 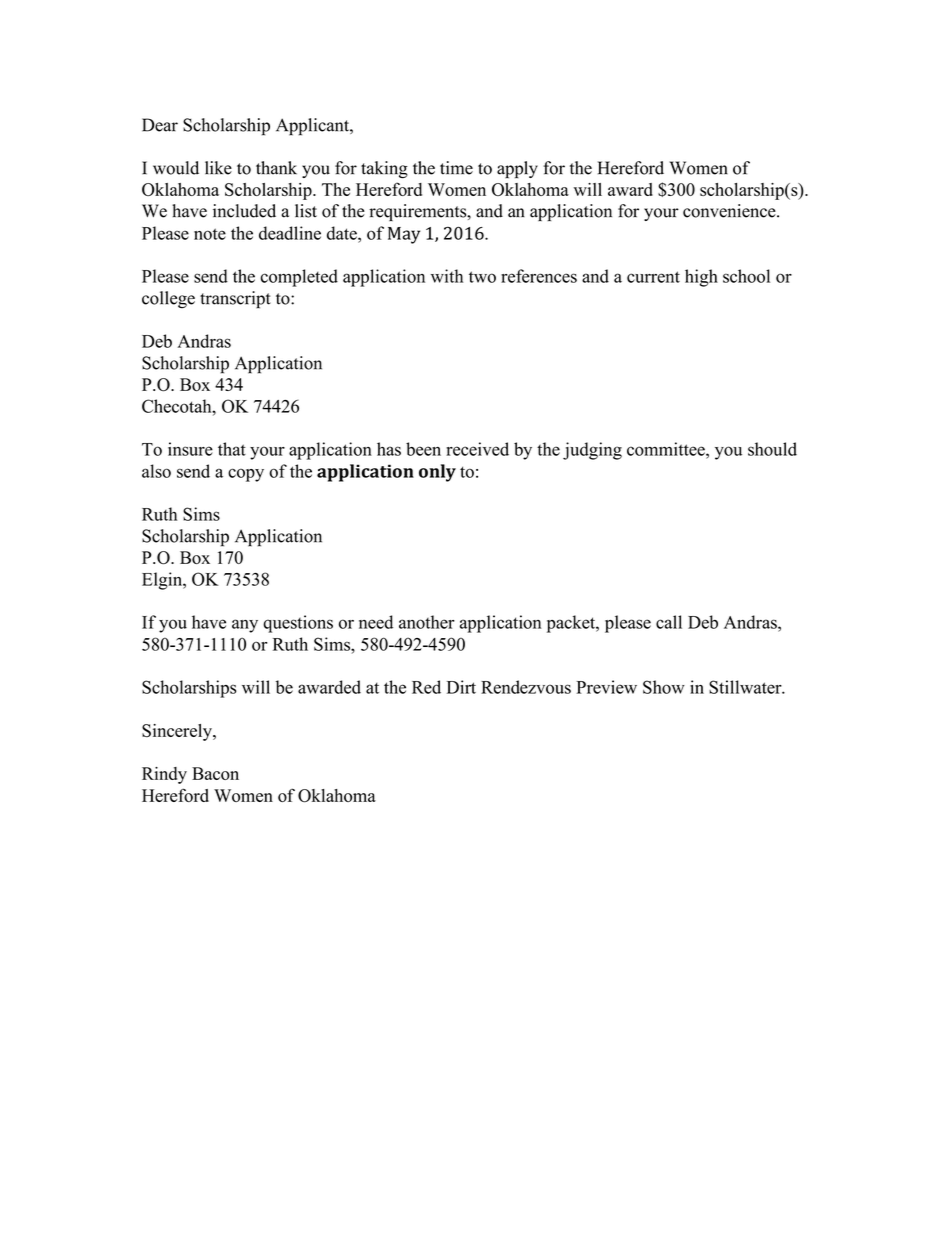 I want to click on two, so click(x=482, y=277).
